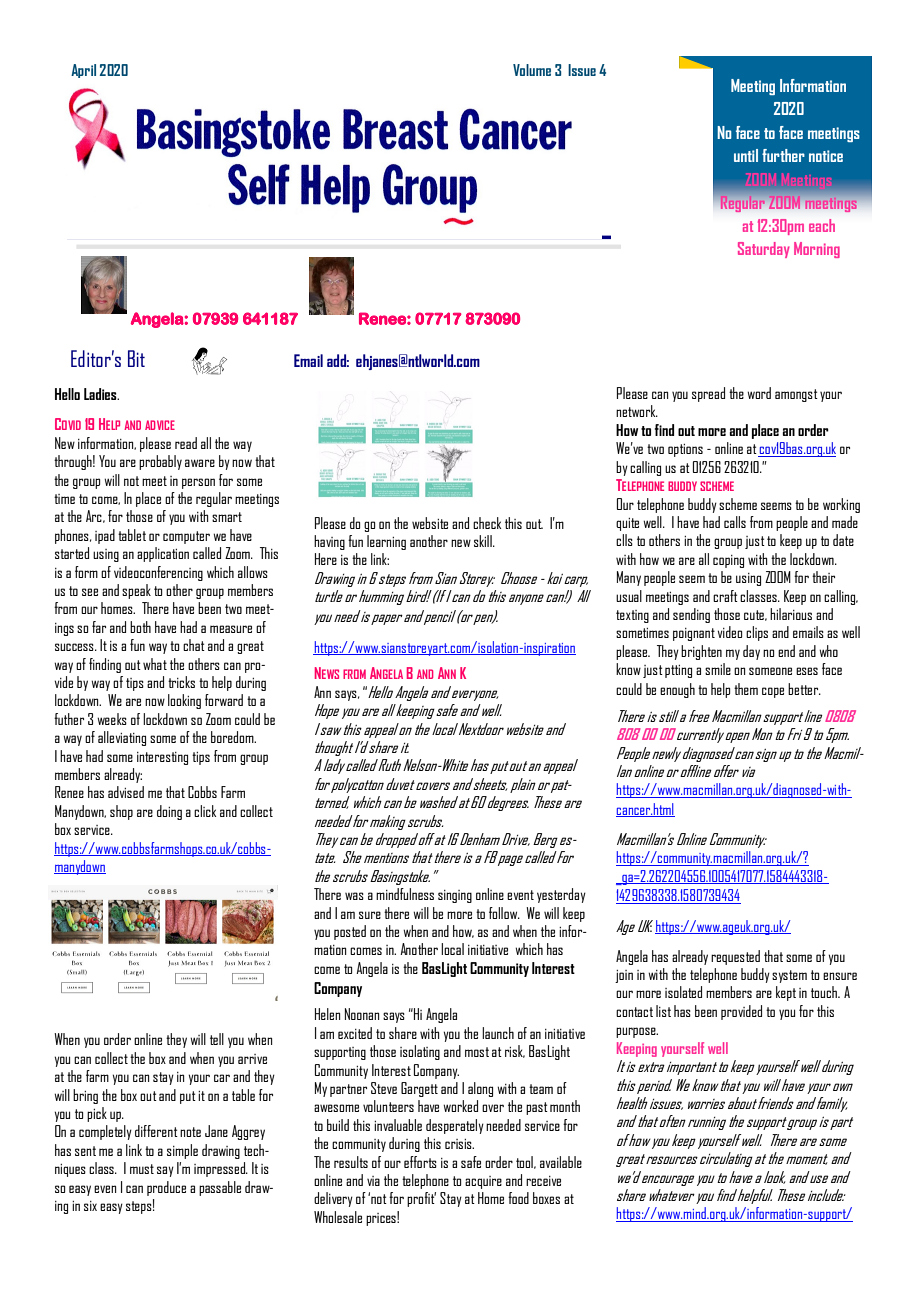 Image resolution: width=924 pixels, height=1308 pixels. I want to click on doing, so click(169, 812).
